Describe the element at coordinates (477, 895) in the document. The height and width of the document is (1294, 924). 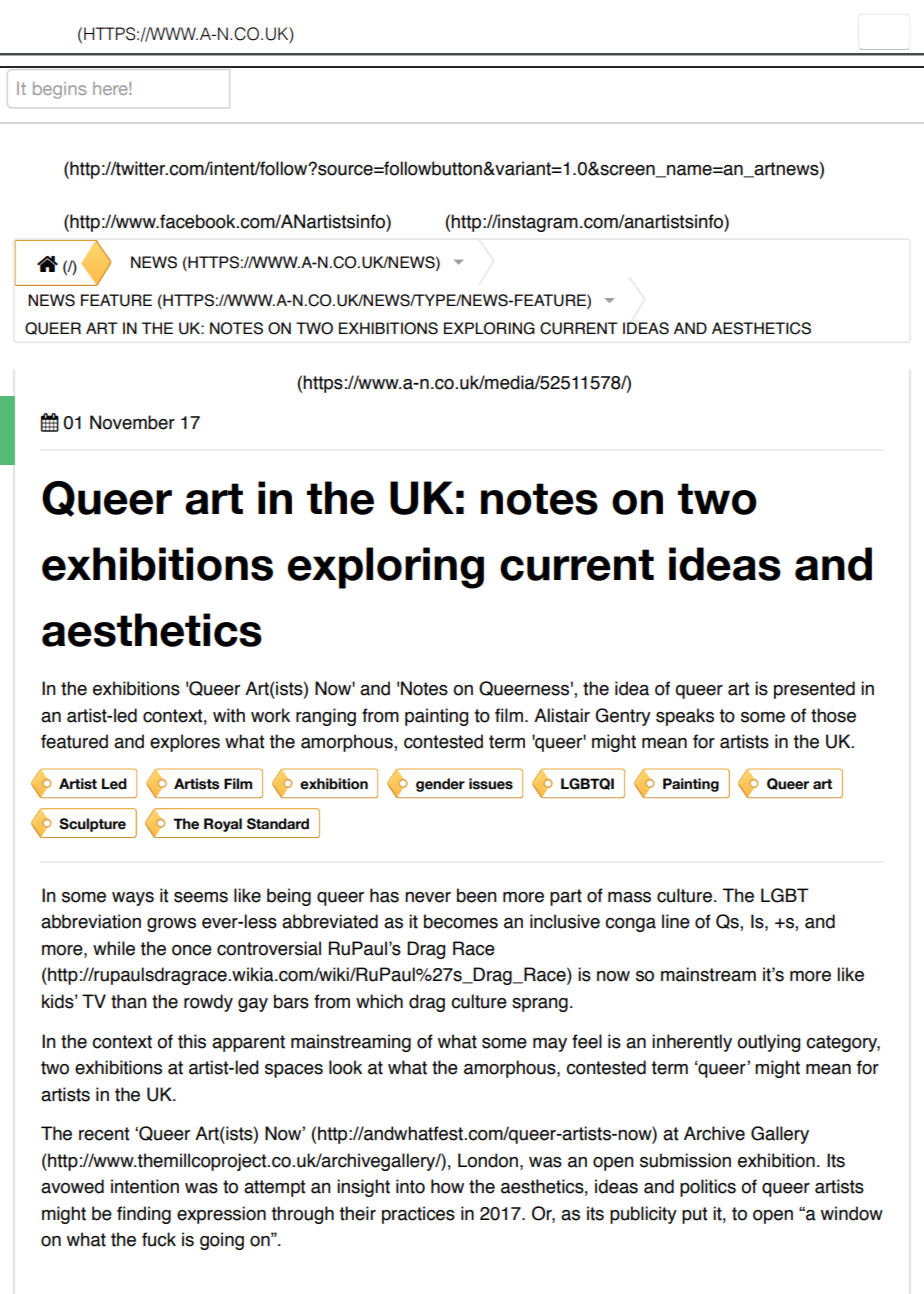
I see `been` at that location.
